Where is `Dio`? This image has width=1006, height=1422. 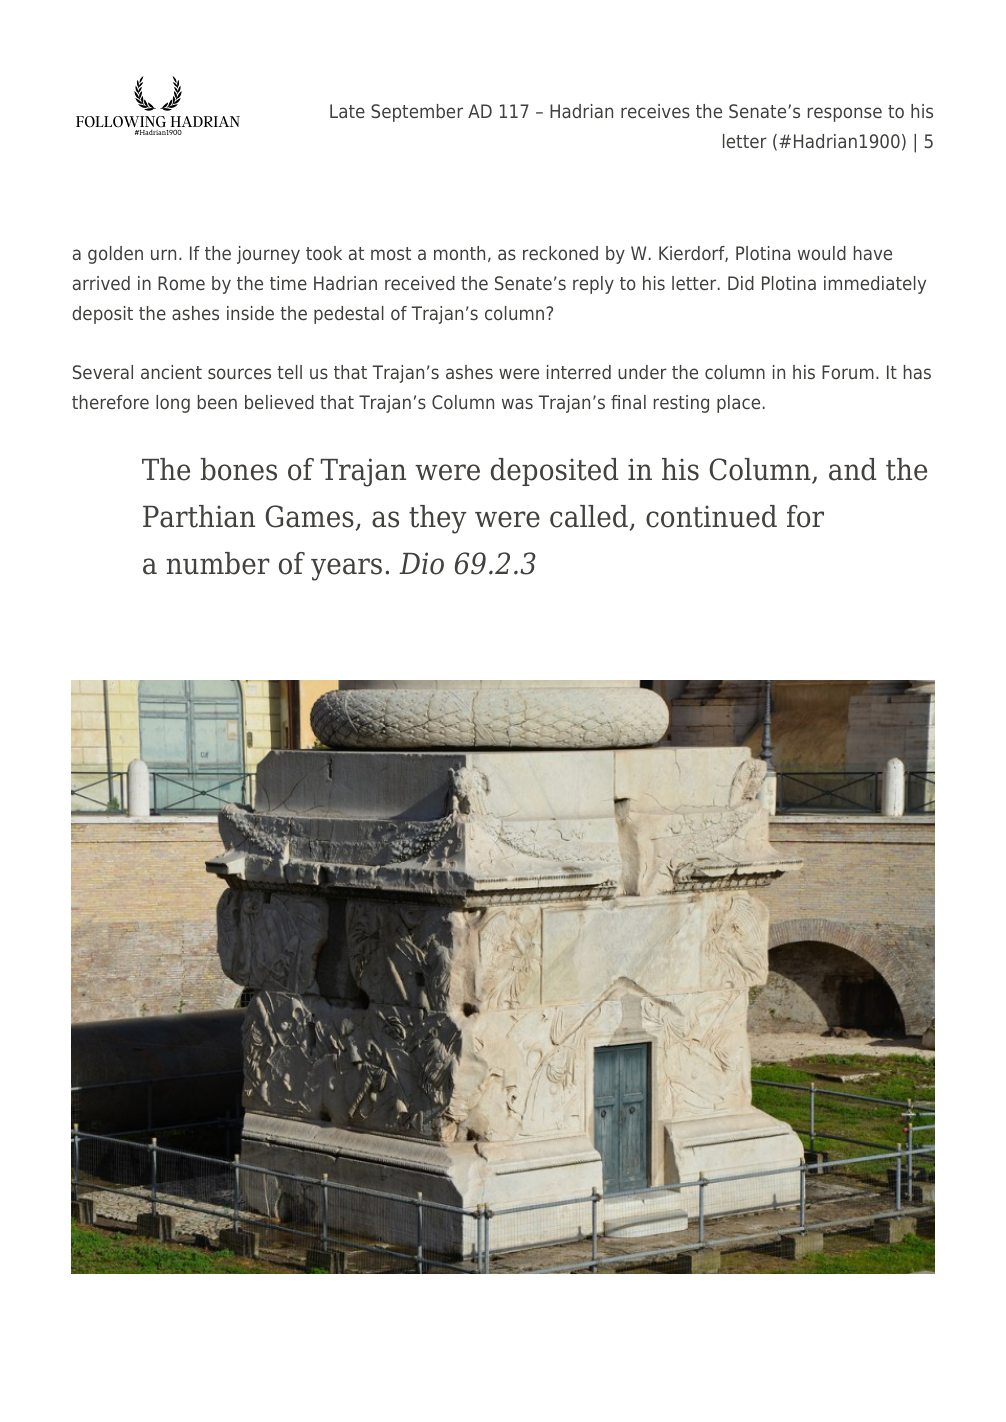
Dio is located at coordinates (421, 563).
